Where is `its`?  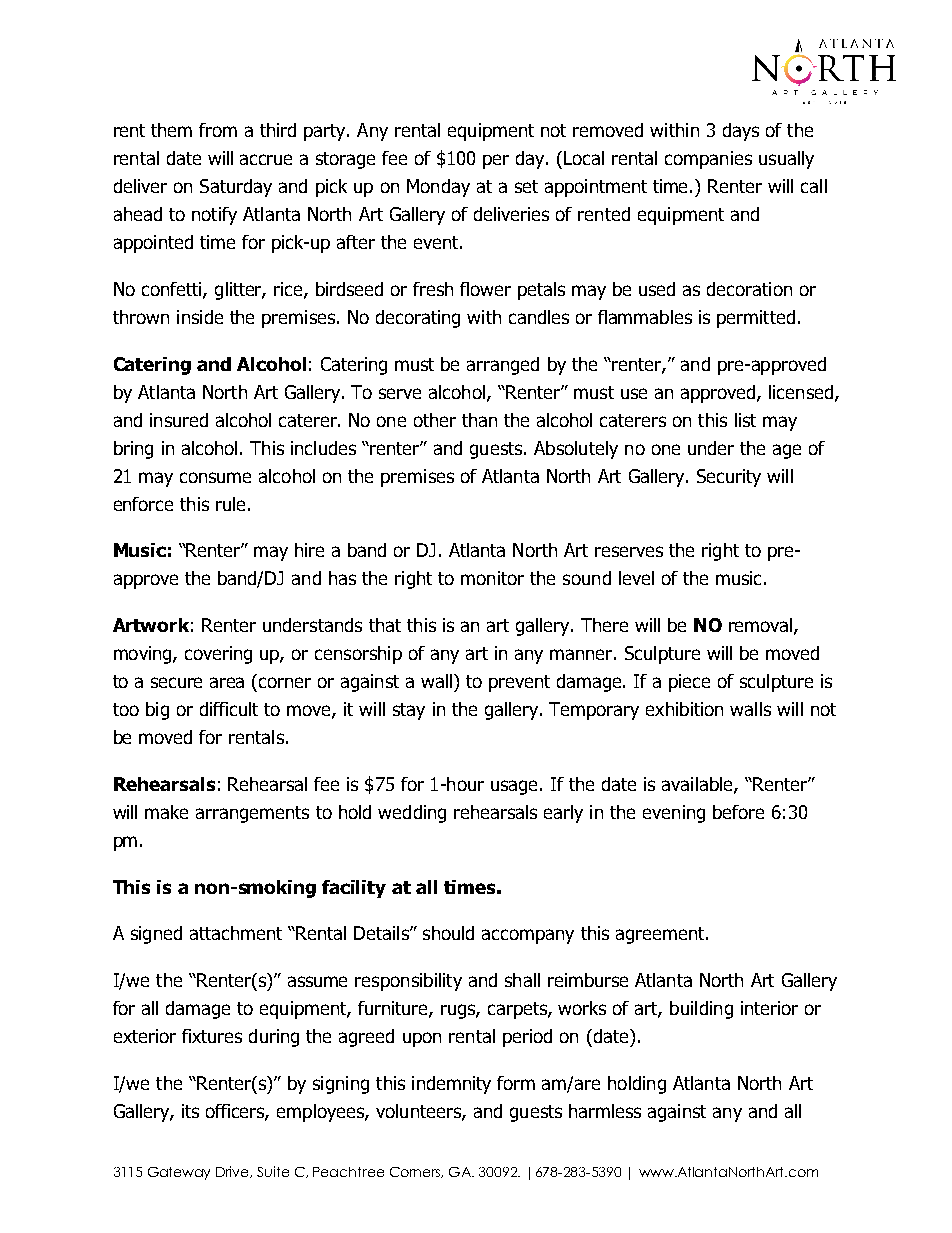
its is located at coordinates (190, 1111).
